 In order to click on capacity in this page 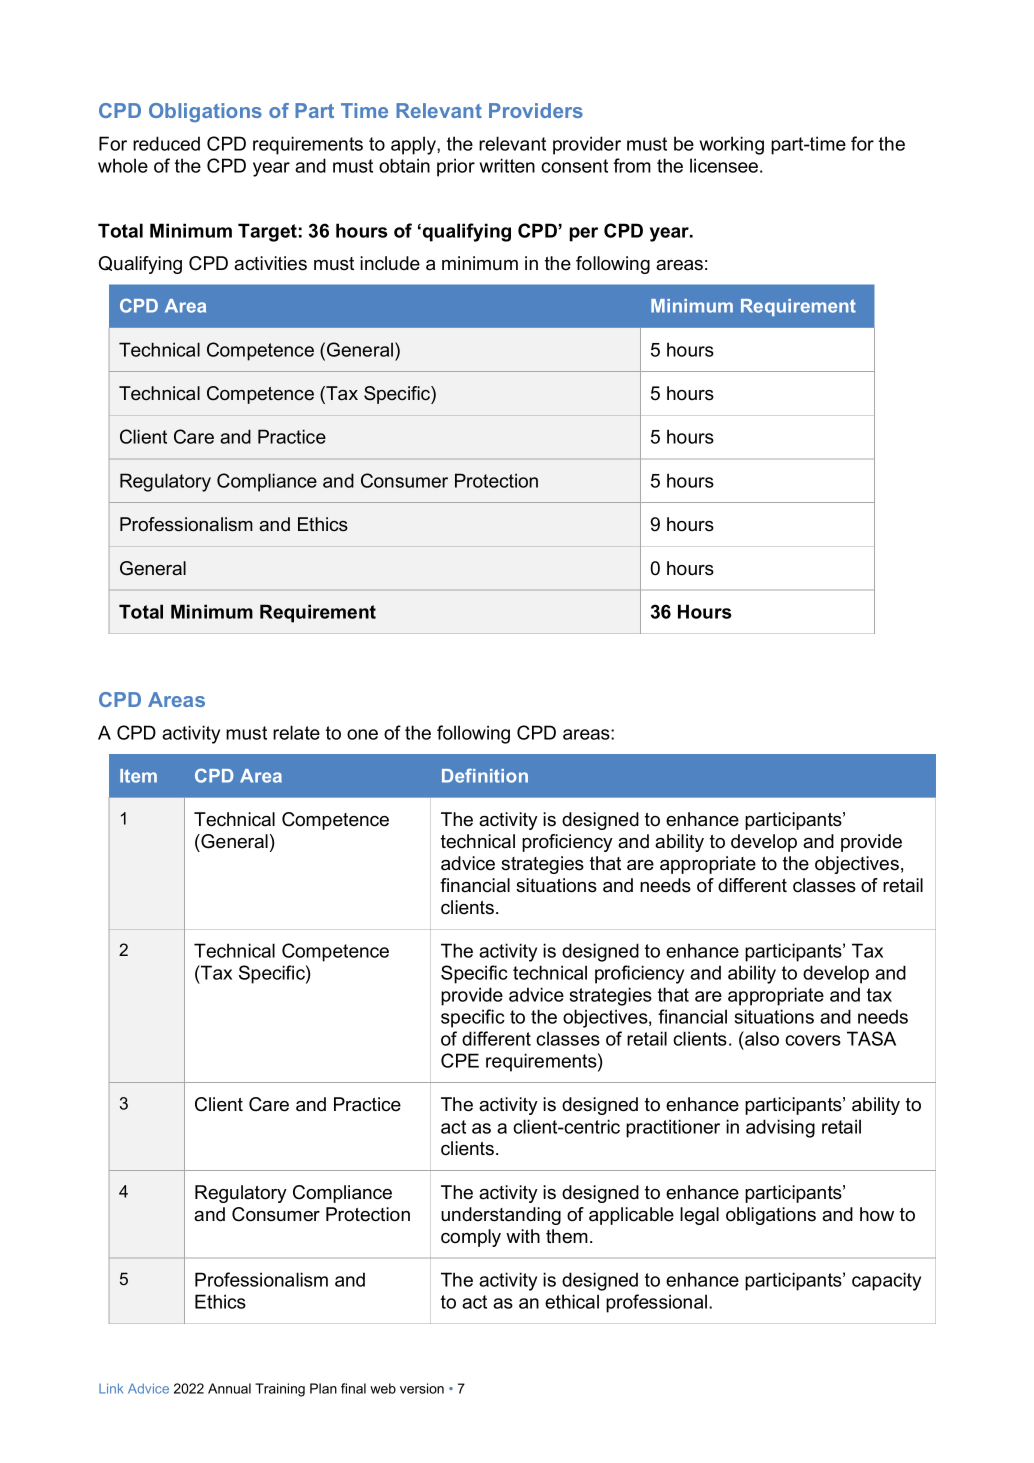, I will do `click(886, 1281)`.
